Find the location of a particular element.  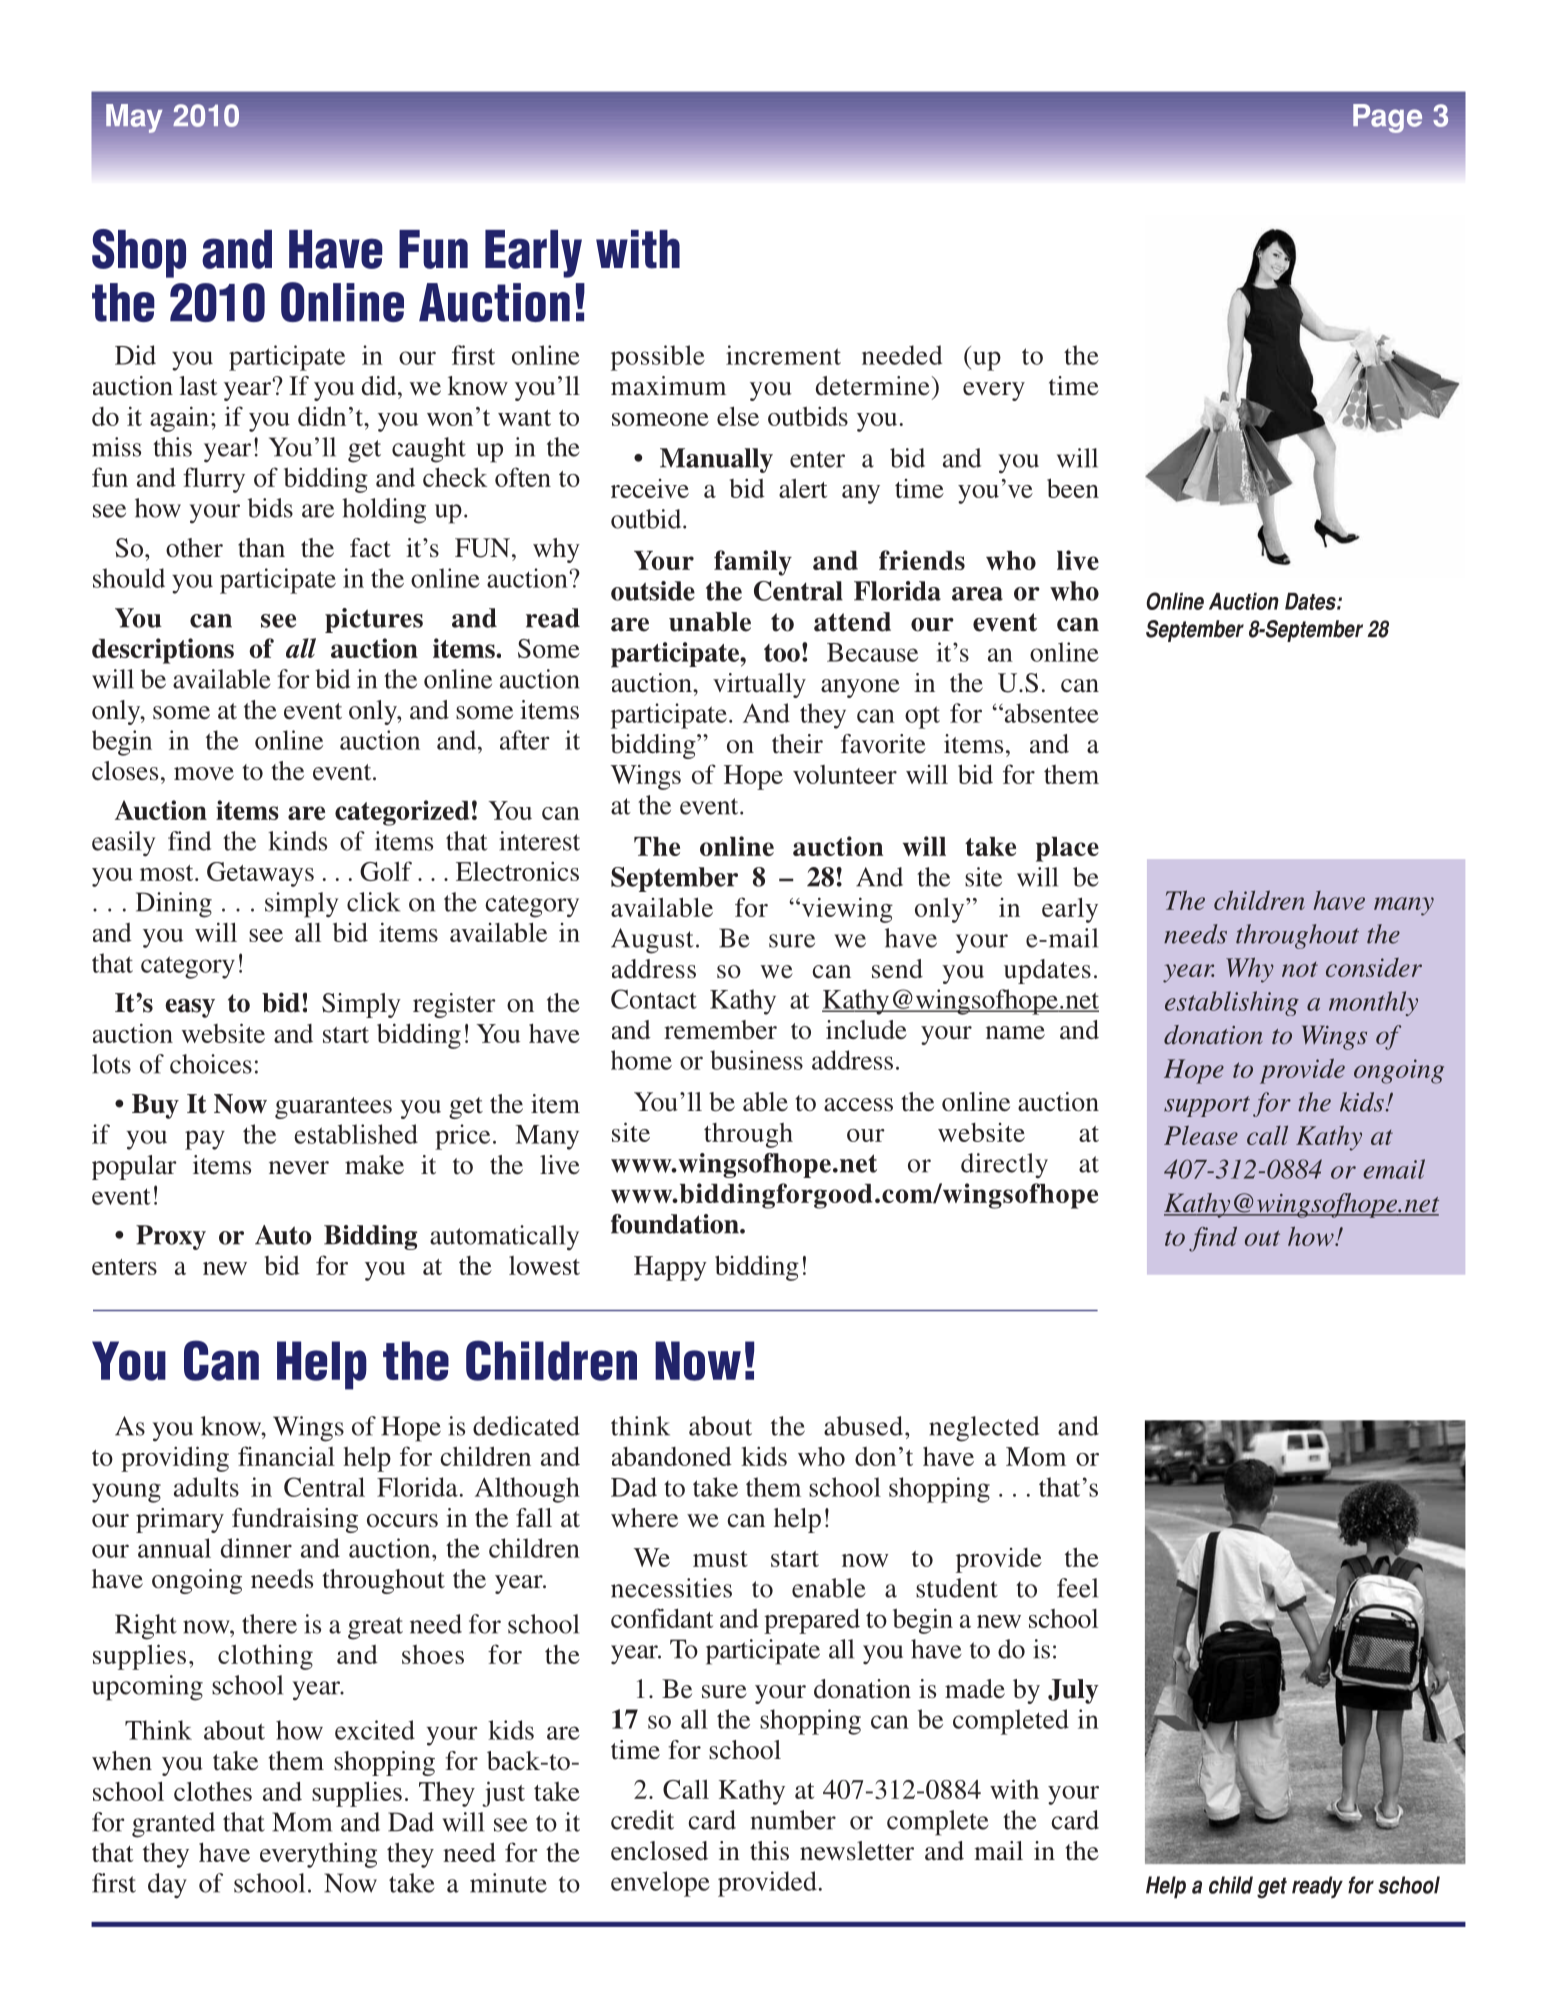

increment is located at coordinates (783, 355).
